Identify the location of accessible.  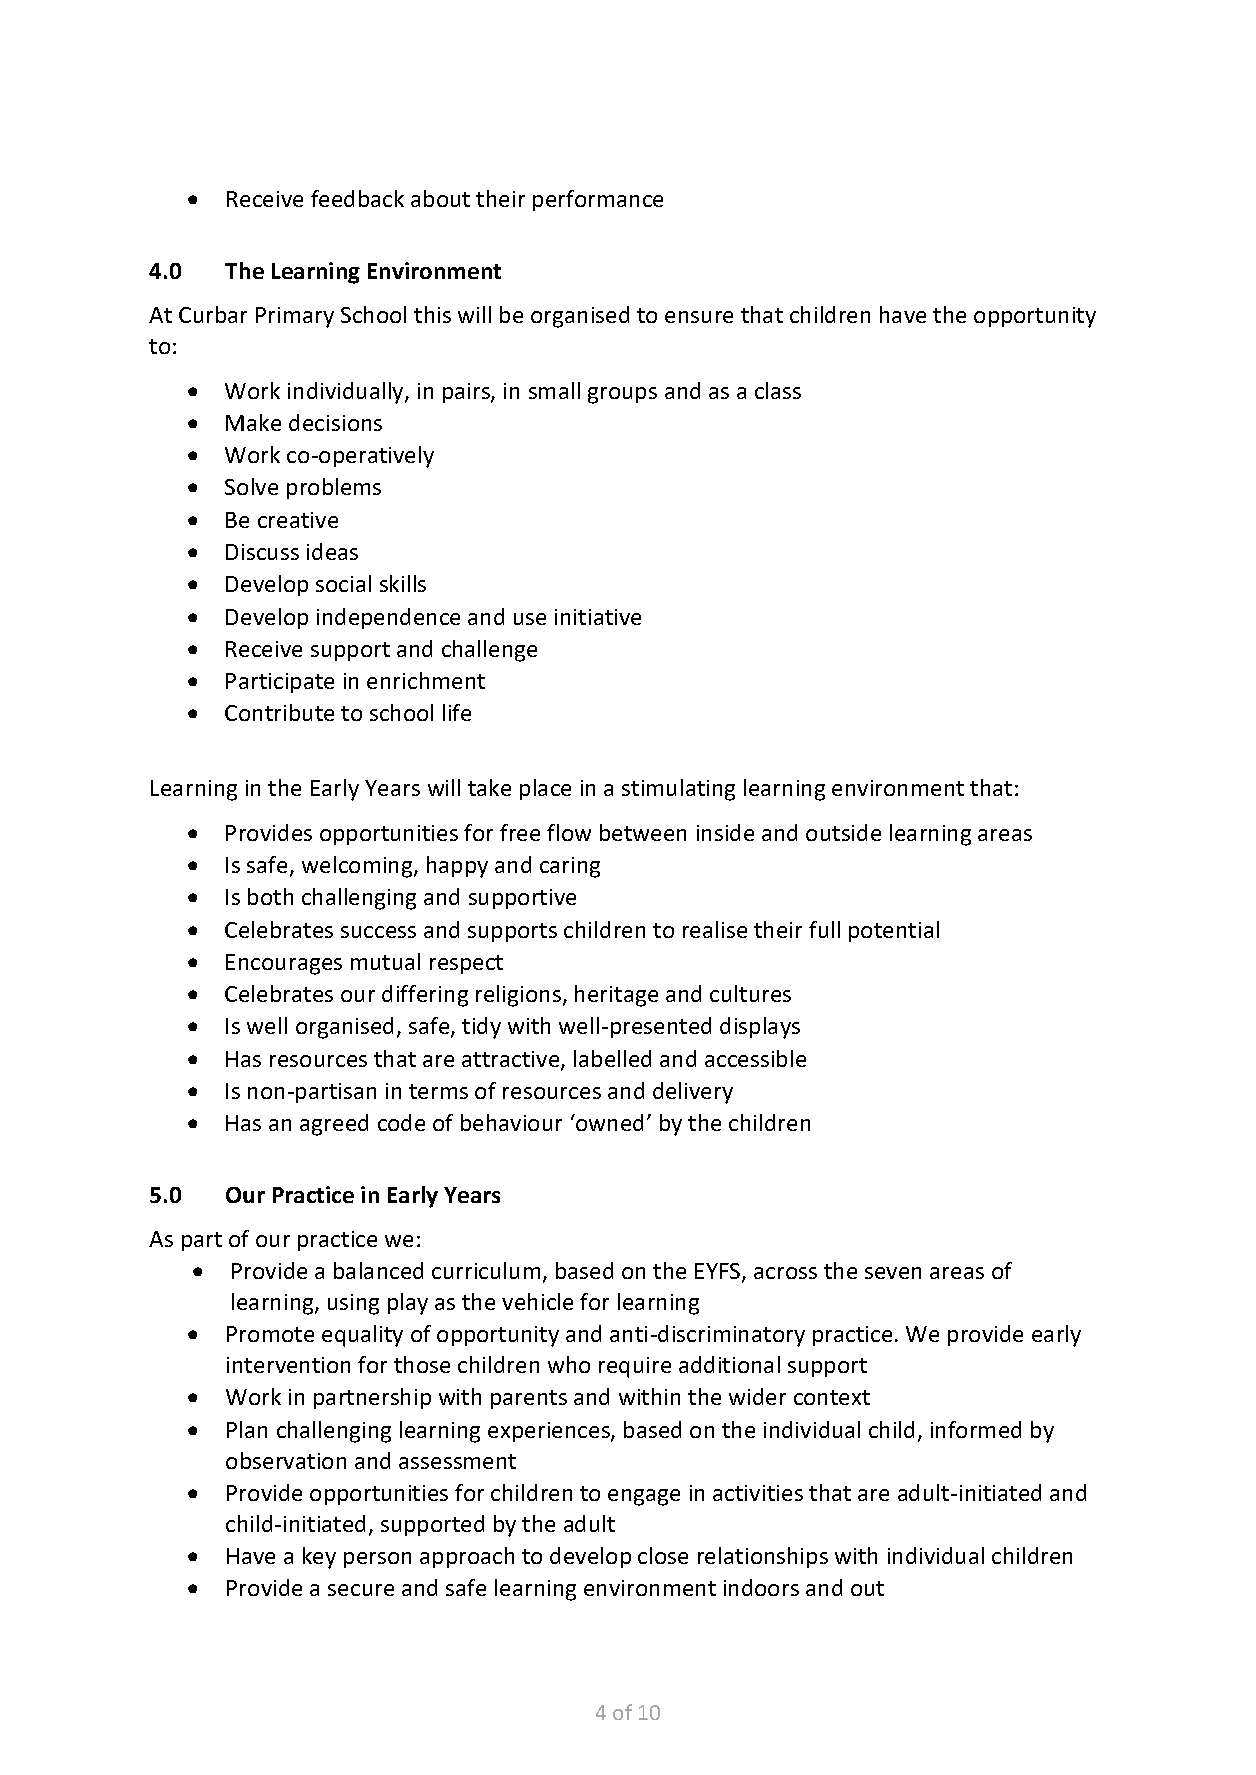
(755, 1058).
